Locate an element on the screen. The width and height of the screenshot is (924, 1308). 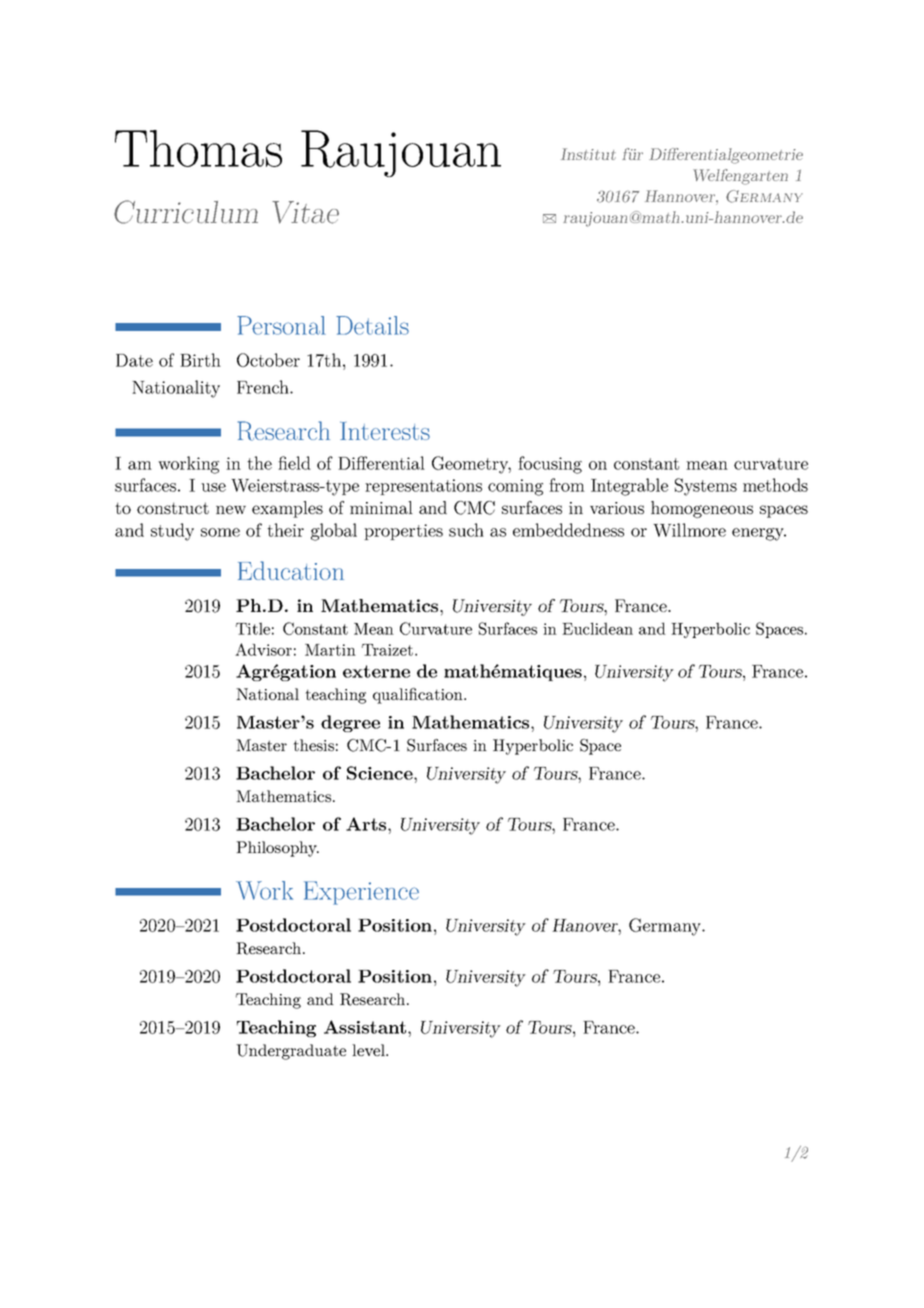
Thomas is located at coordinates (198, 148).
